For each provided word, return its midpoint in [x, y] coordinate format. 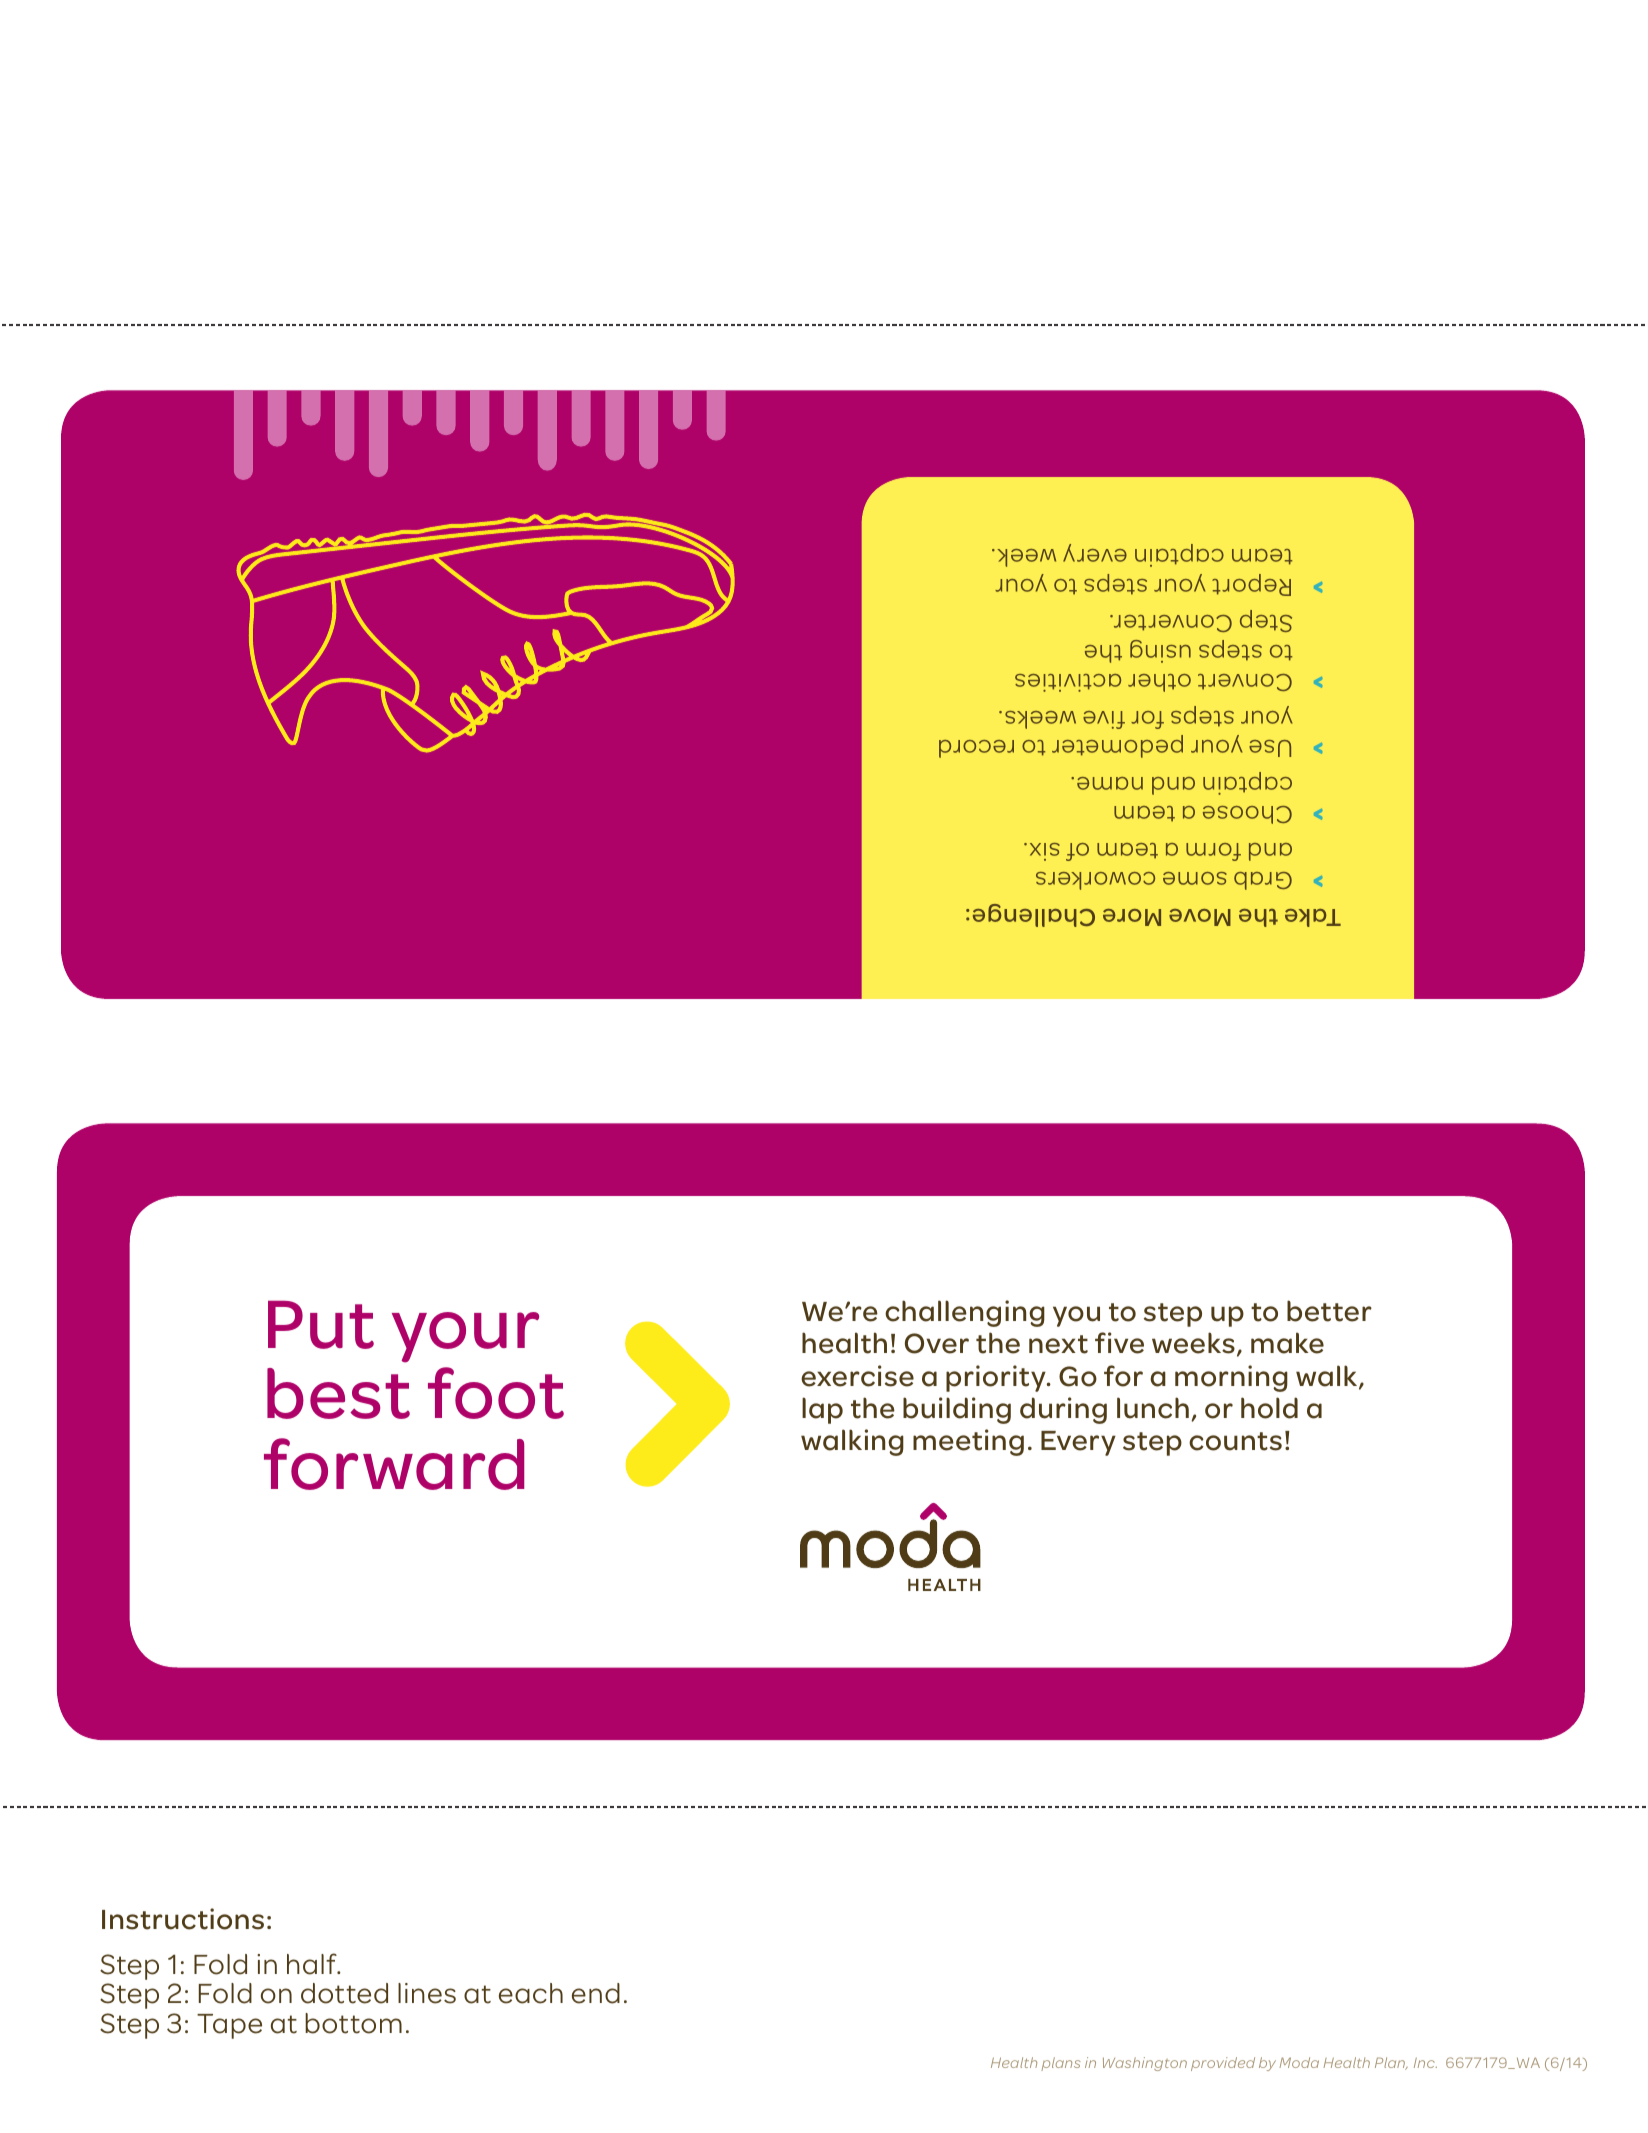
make [1287, 1343]
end [596, 1993]
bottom [353, 2023]
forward [394, 1464]
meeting [968, 1442]
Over [937, 1343]
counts [1235, 1441]
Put [321, 1325]
